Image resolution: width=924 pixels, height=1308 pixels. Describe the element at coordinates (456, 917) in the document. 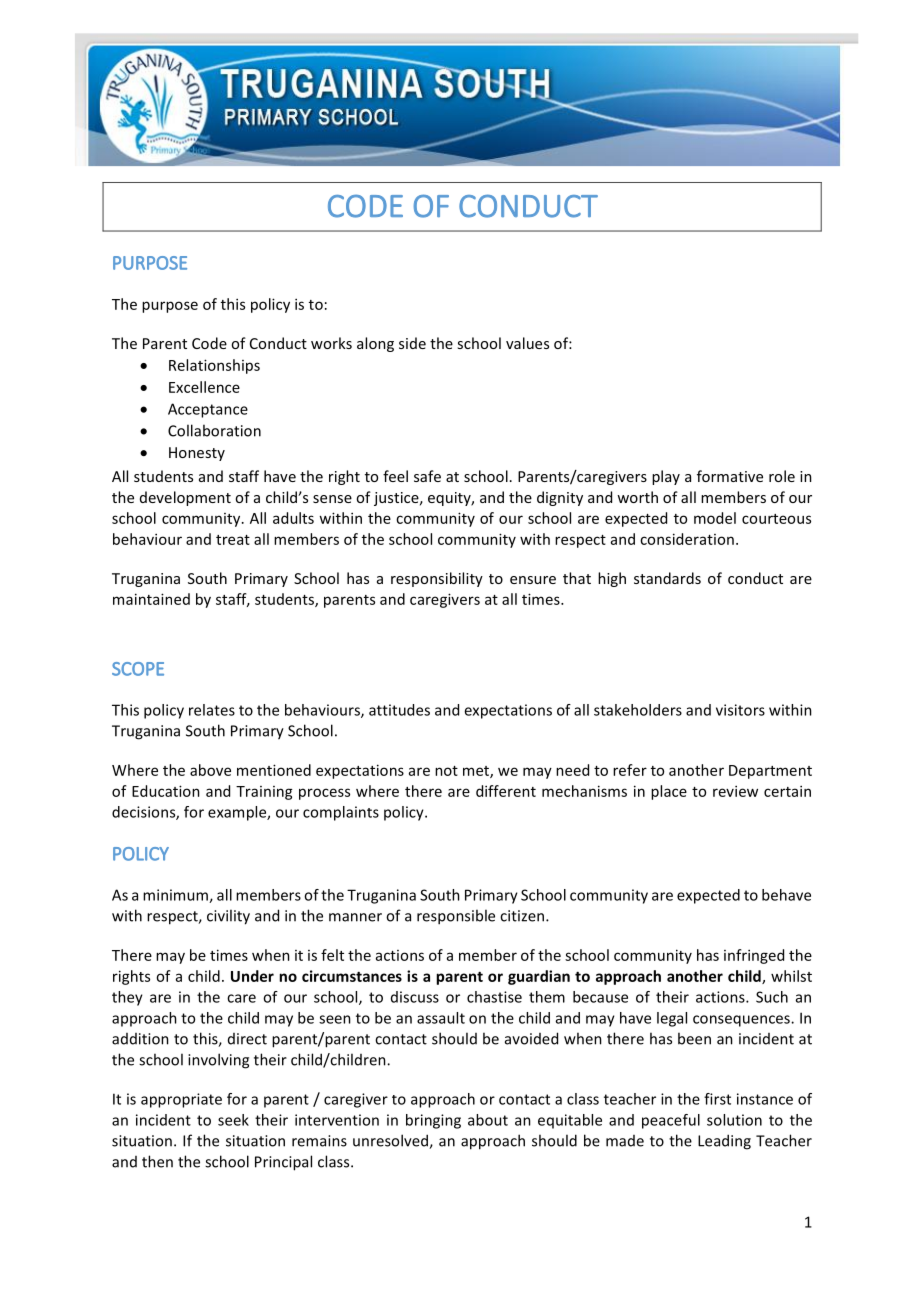

I see `responsible` at that location.
